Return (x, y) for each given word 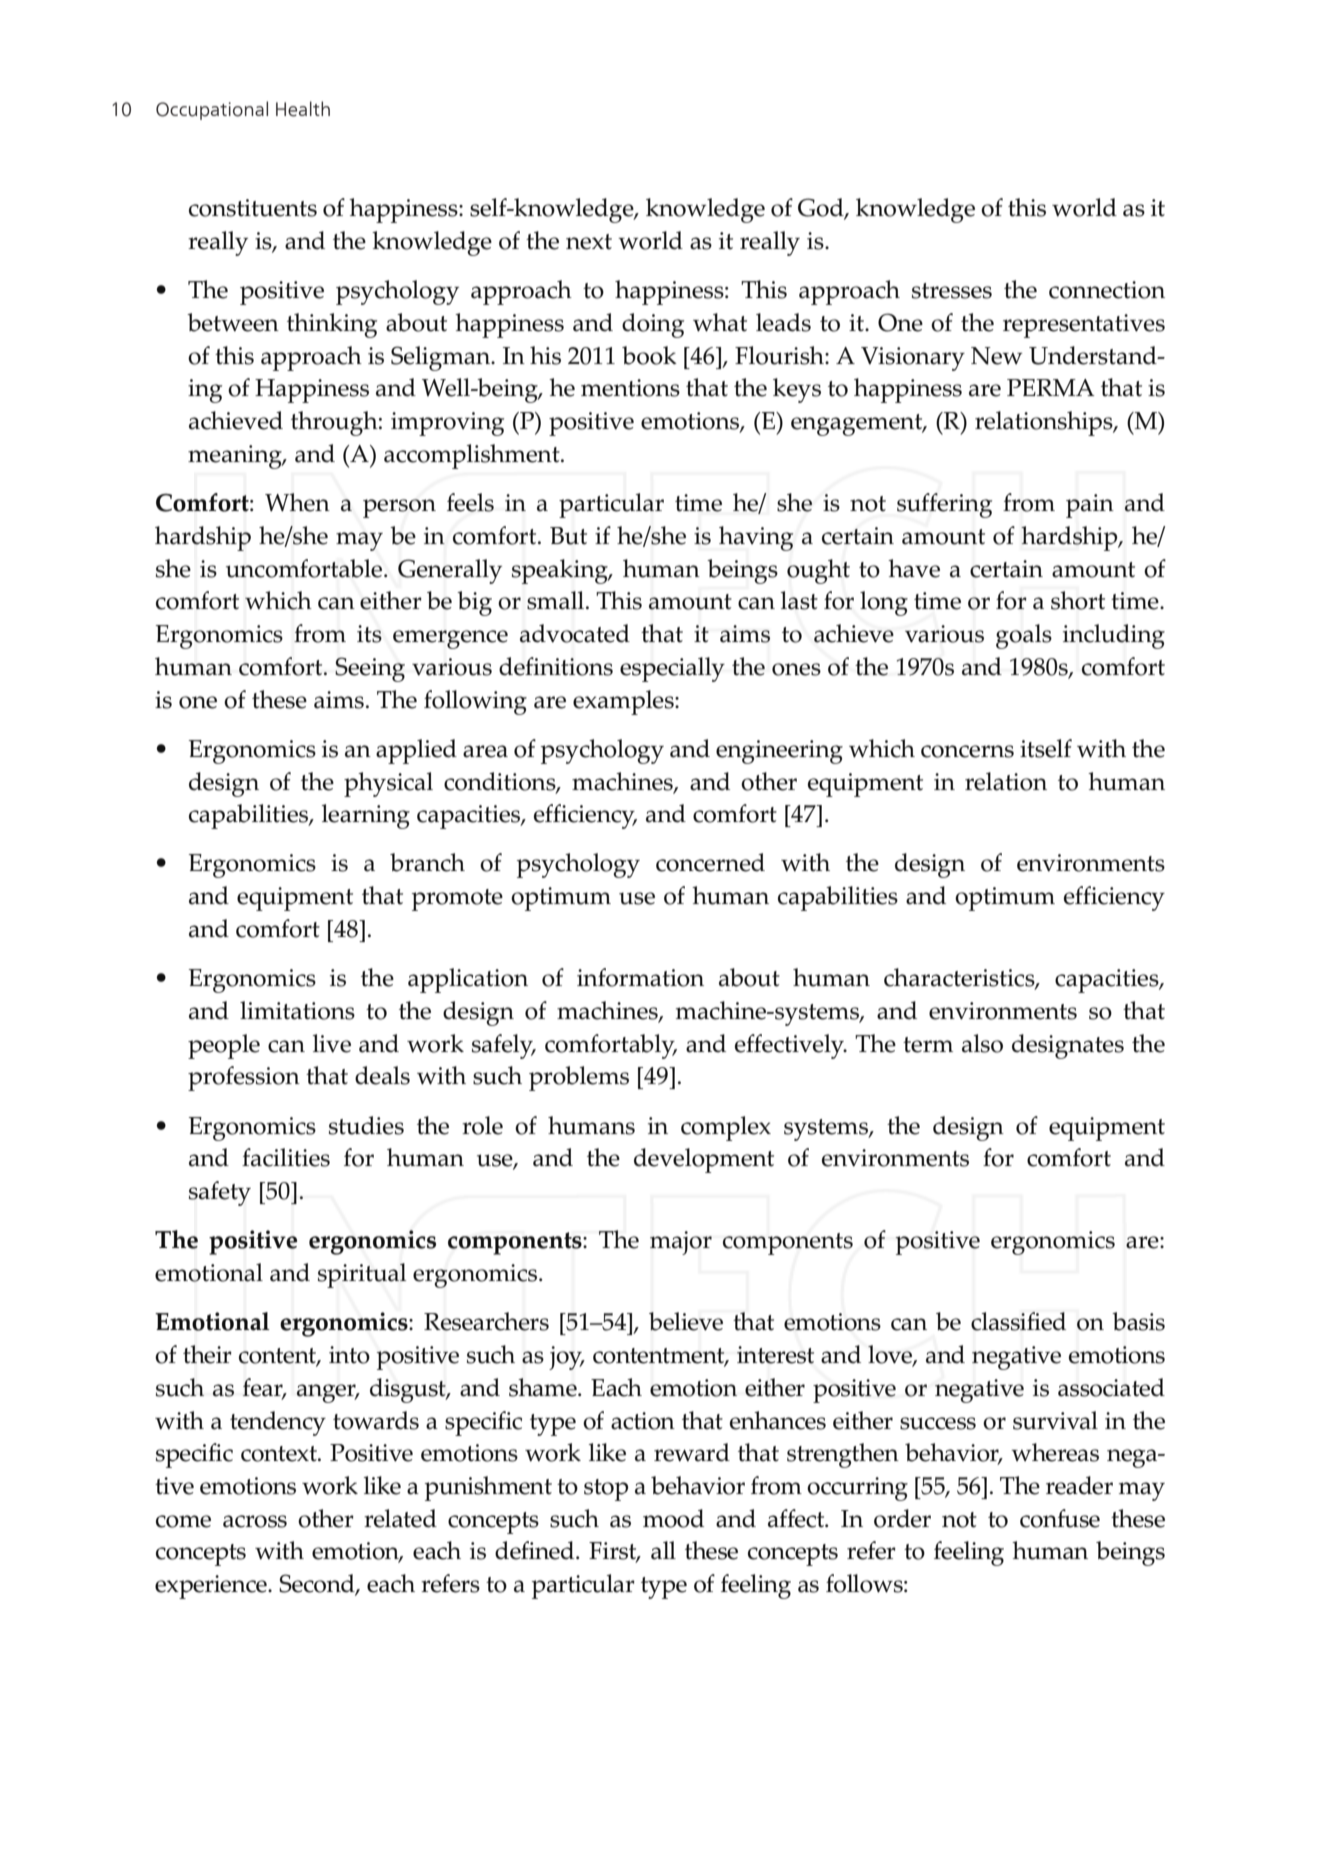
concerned (710, 862)
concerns (967, 751)
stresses (952, 291)
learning (366, 816)
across (255, 1521)
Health (303, 109)
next (589, 242)
